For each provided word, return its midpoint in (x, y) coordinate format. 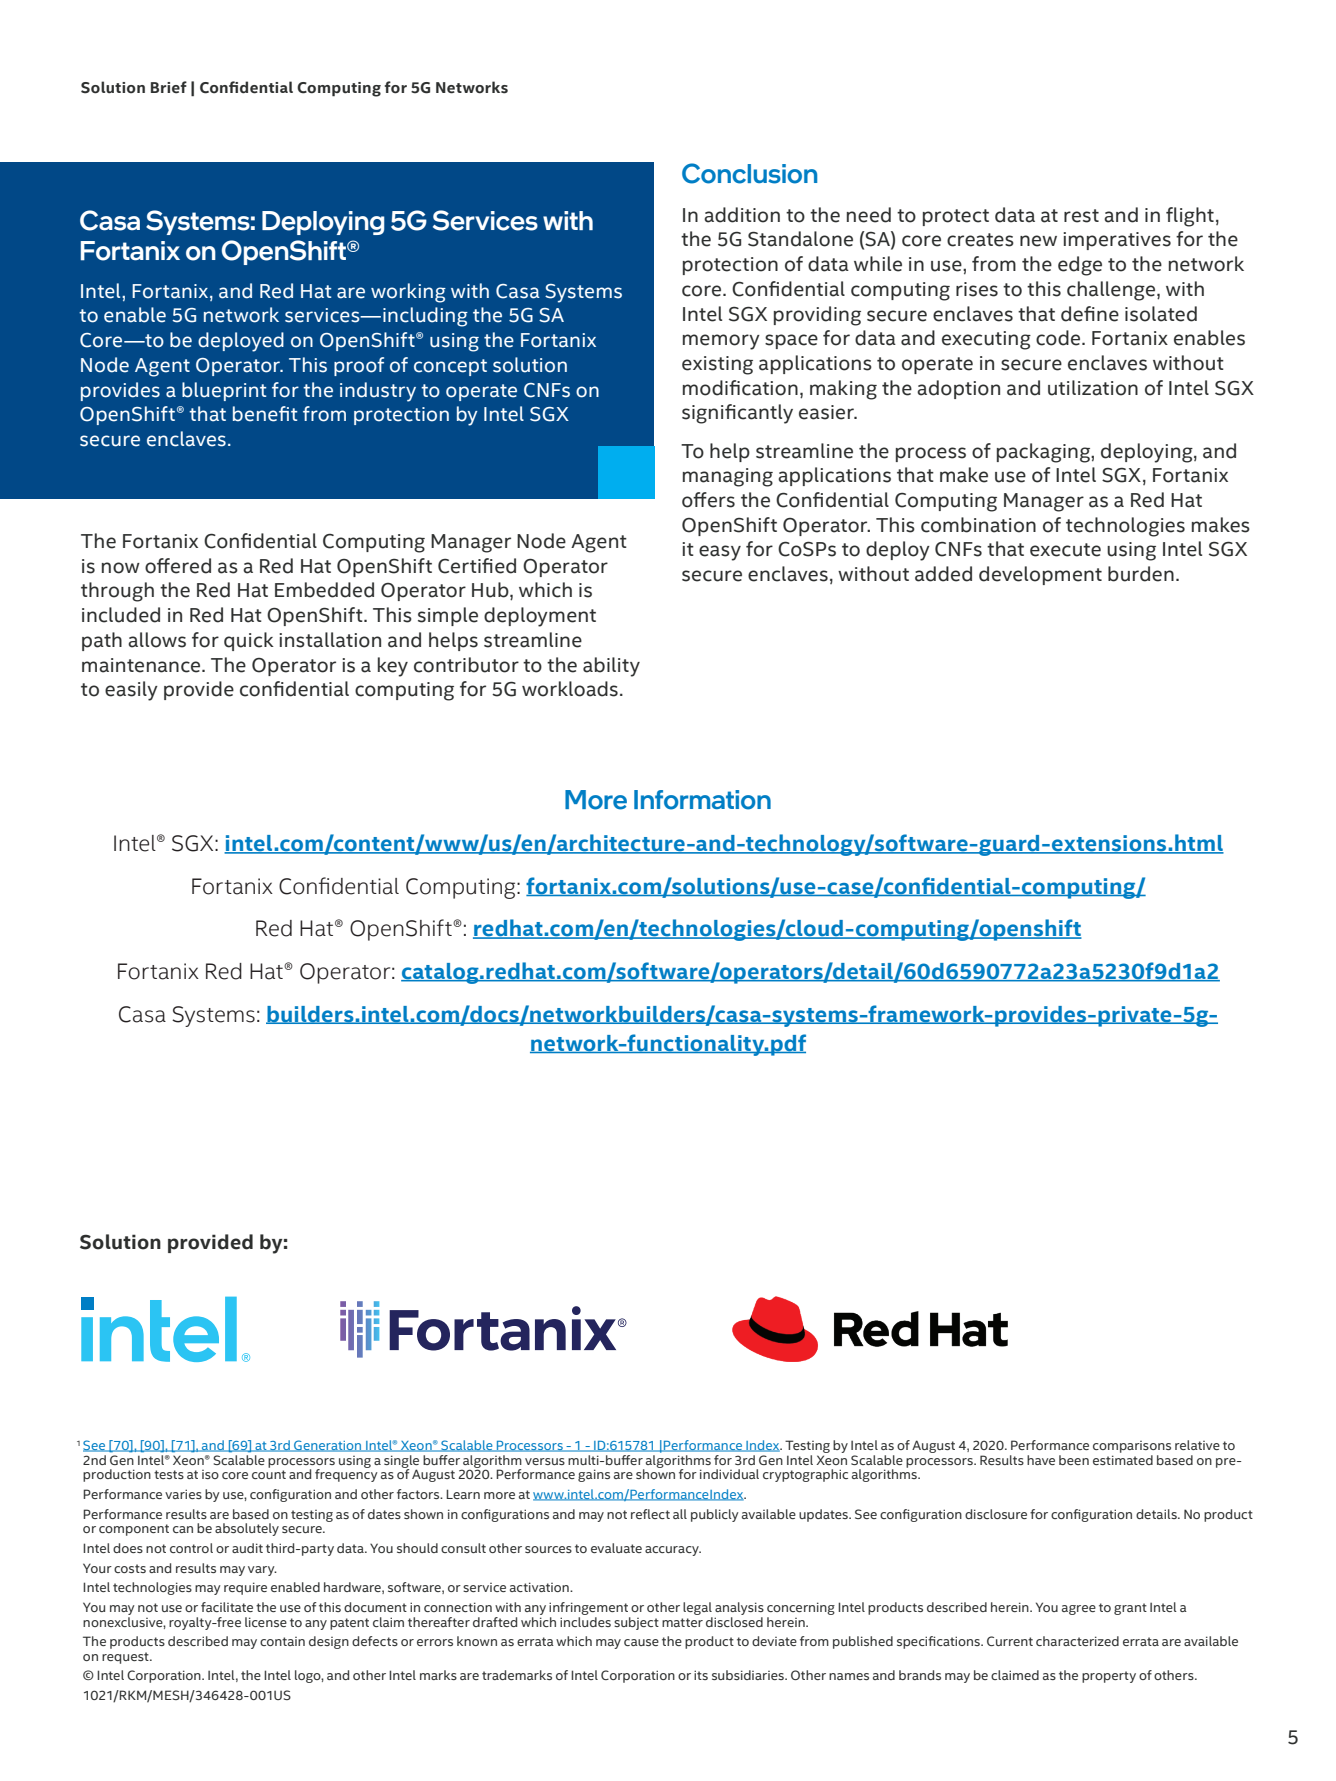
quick (249, 641)
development (1040, 575)
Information (702, 800)
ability (611, 667)
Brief (169, 87)
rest (1081, 216)
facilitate (227, 1607)
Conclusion (749, 173)
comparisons (1132, 1447)
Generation (328, 1446)
